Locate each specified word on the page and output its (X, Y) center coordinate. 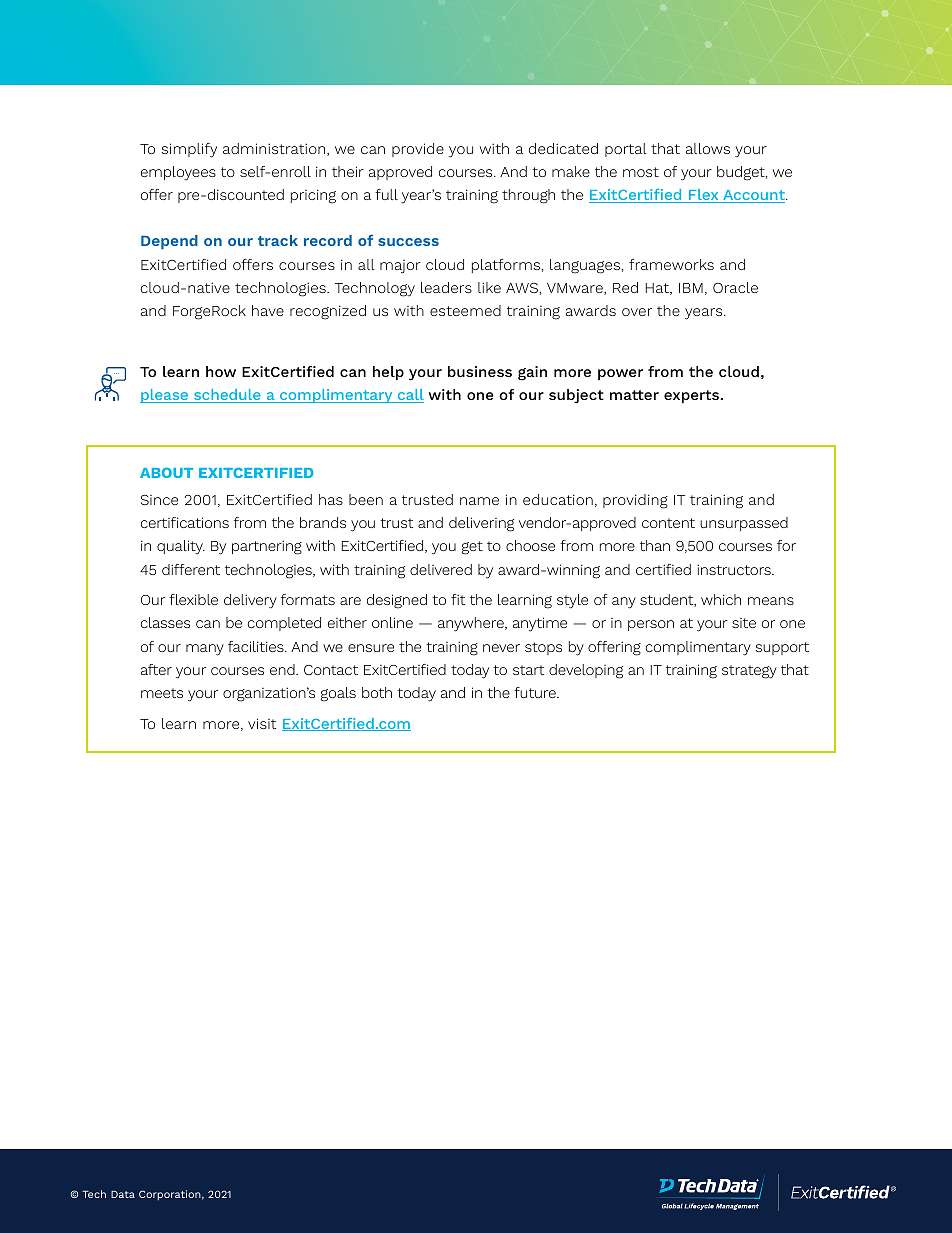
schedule (227, 396)
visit (262, 723)
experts (693, 396)
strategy (749, 672)
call (409, 396)
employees (178, 173)
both (377, 692)
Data (123, 1194)
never (501, 648)
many (205, 650)
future (536, 692)
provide (418, 150)
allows (708, 148)
